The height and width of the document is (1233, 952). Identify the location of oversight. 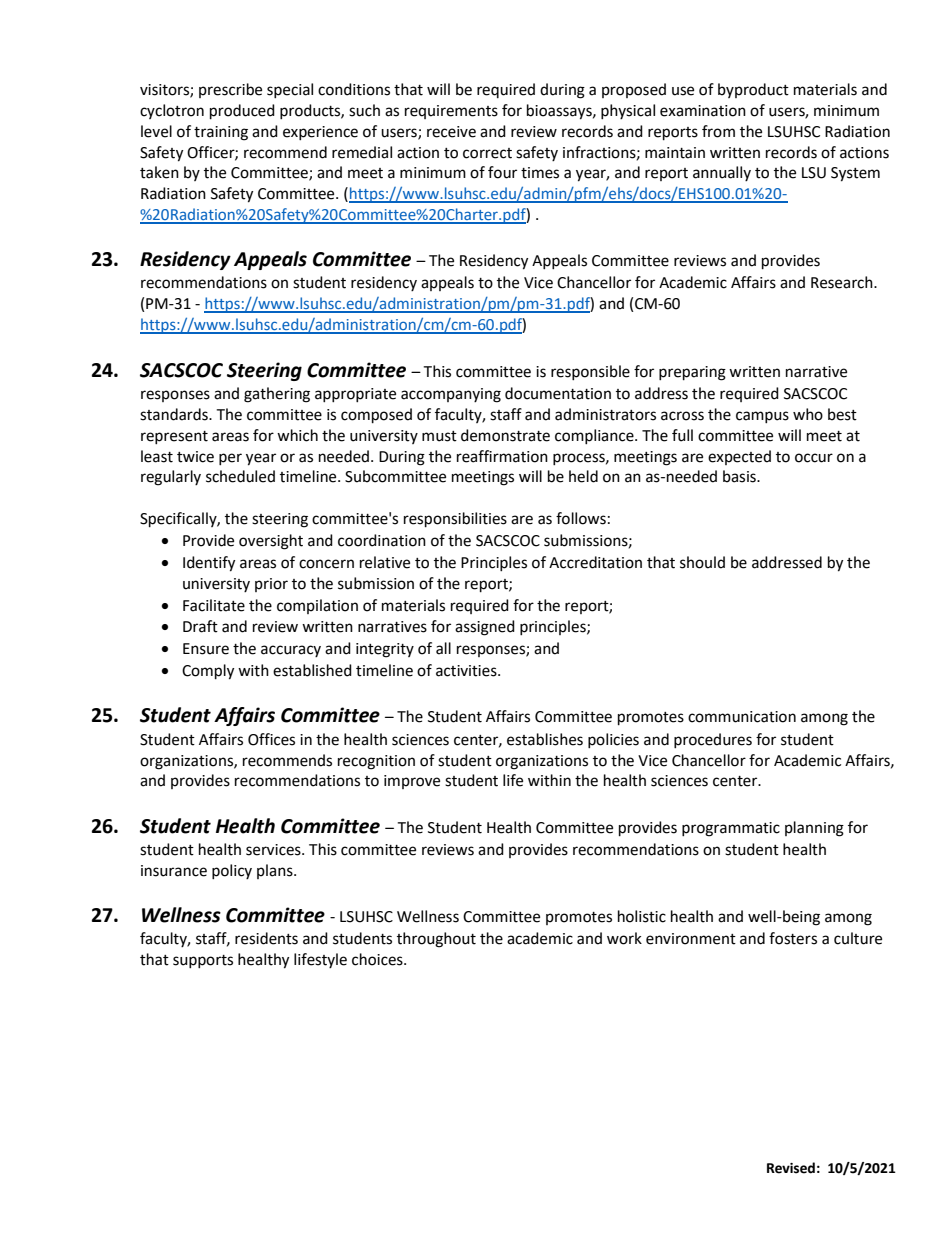
(271, 542).
